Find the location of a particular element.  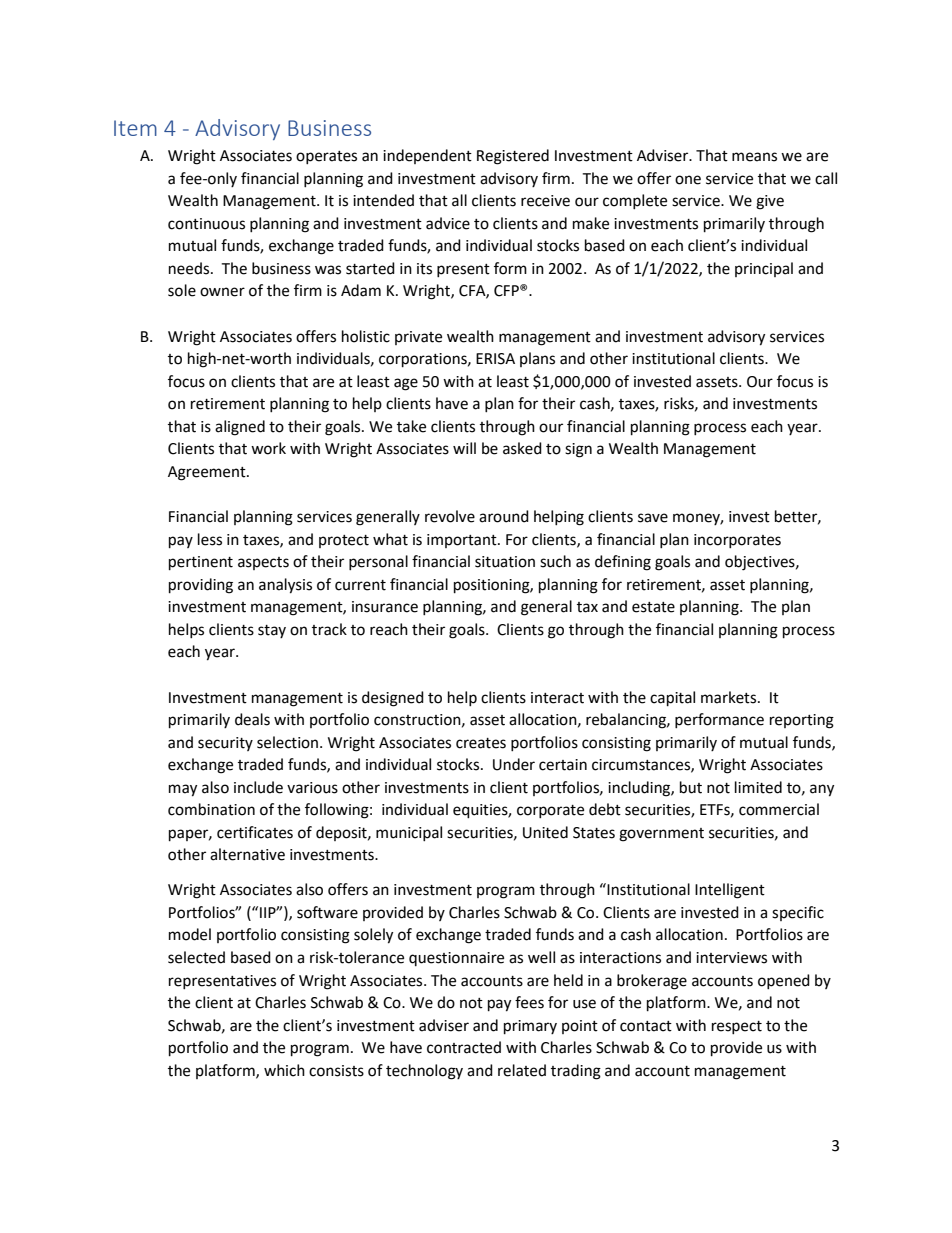

estate is located at coordinates (653, 607).
